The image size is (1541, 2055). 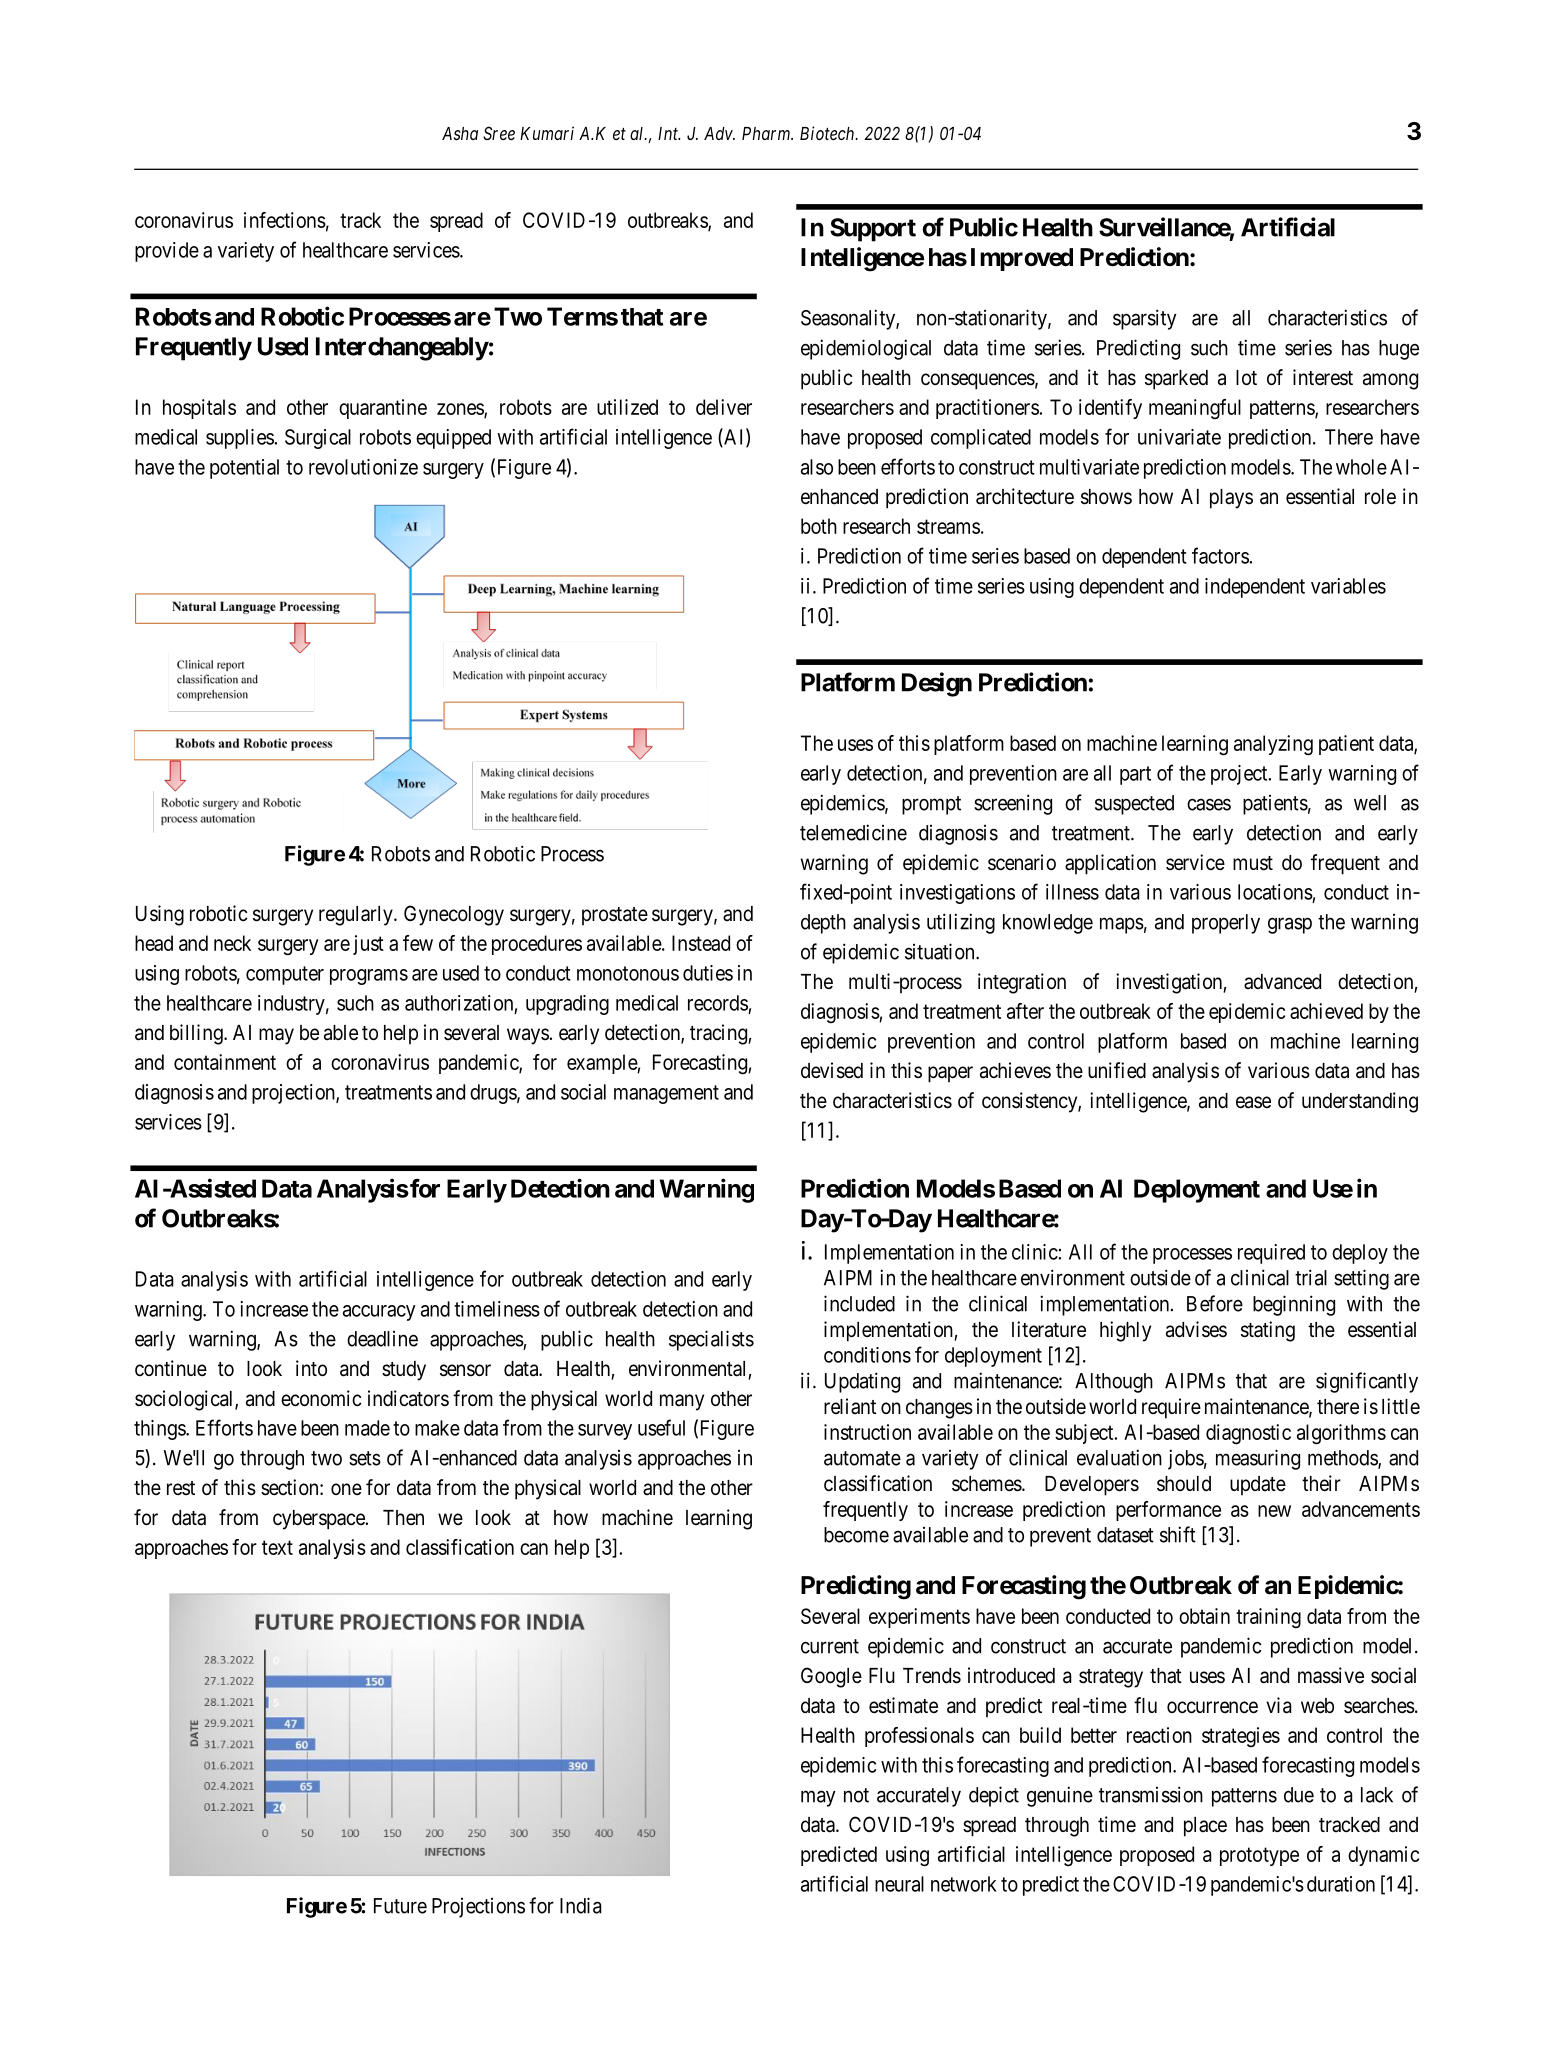 I want to click on records, so click(x=718, y=1003).
